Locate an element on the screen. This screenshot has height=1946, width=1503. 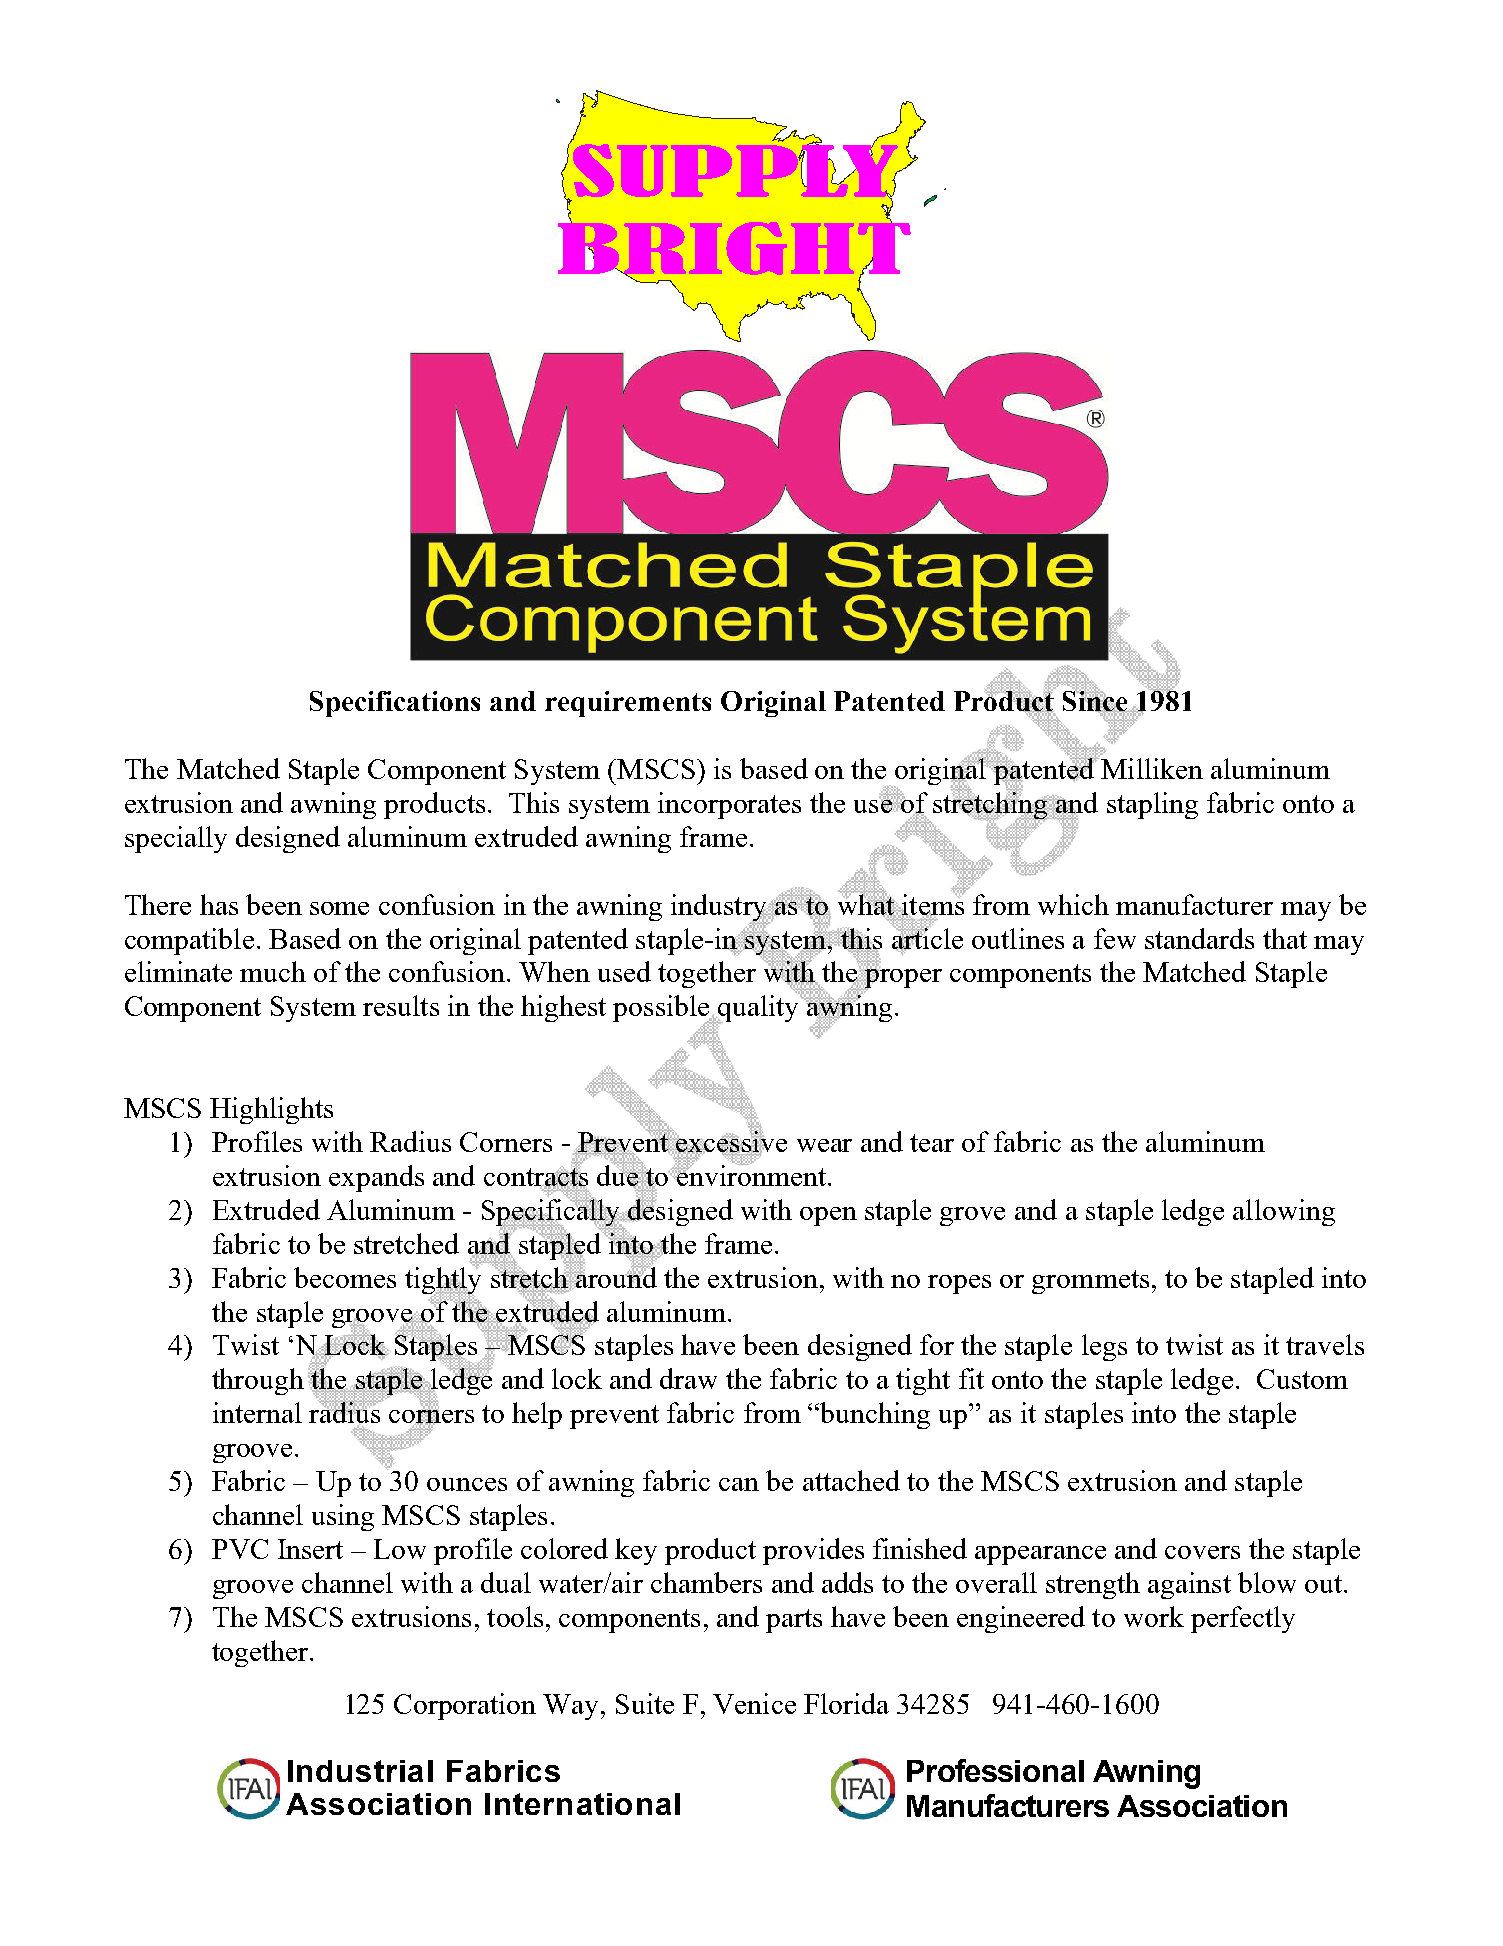
requirements is located at coordinates (628, 704).
